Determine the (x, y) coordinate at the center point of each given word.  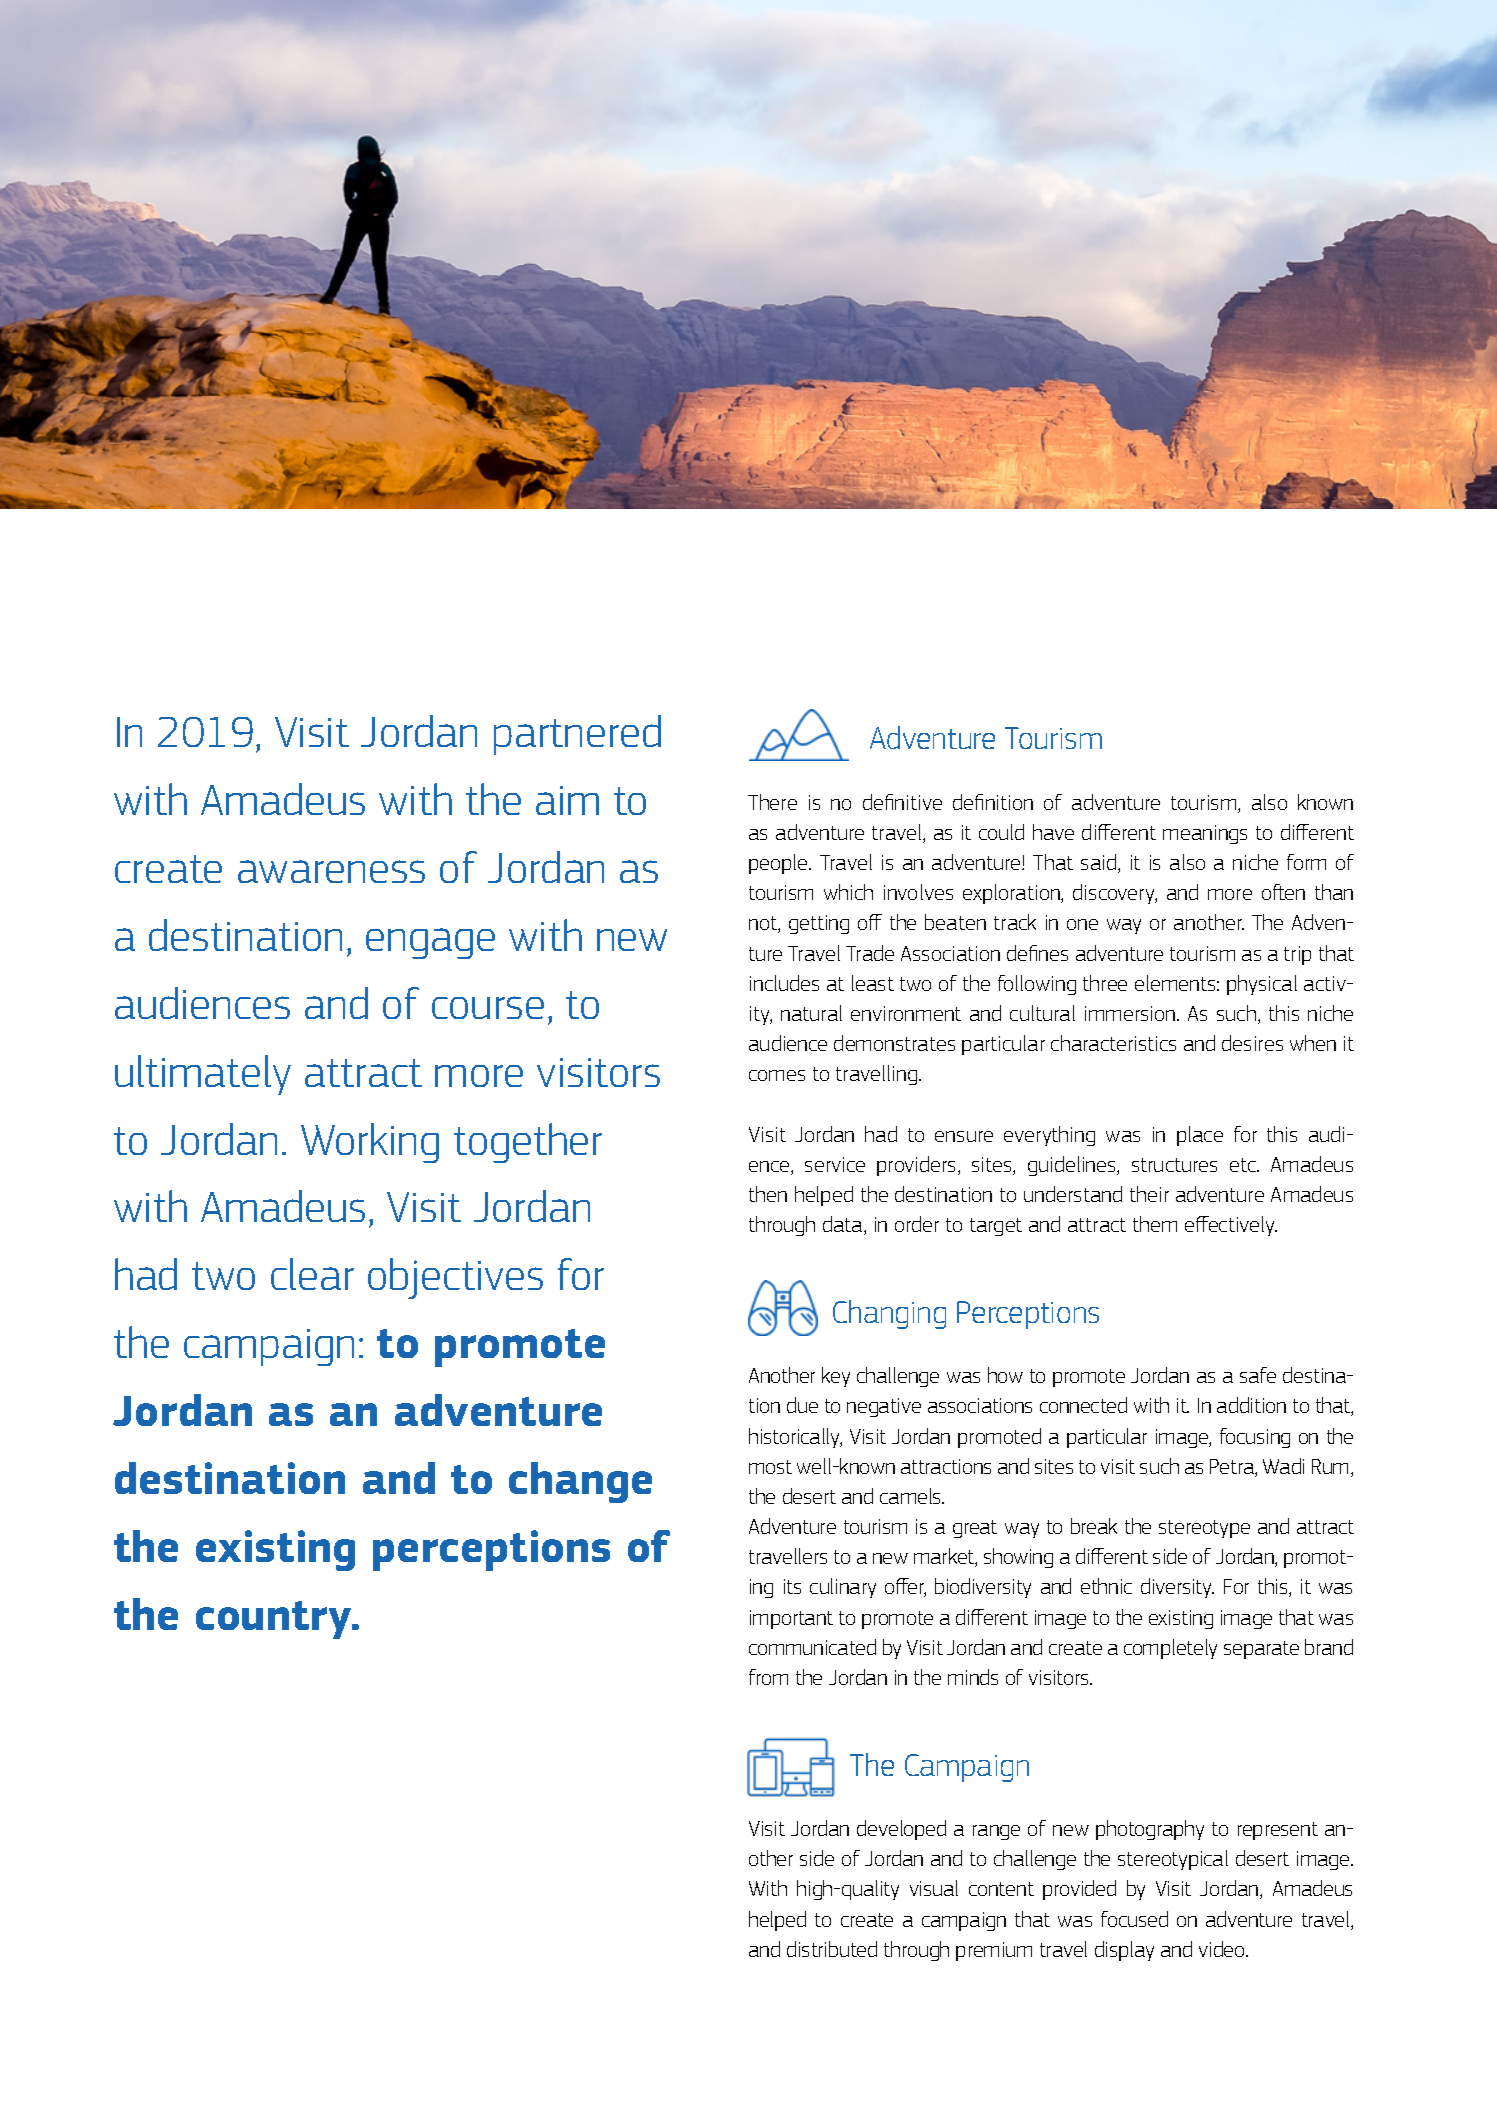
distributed (832, 1949)
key (836, 1377)
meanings (1205, 834)
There (772, 802)
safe (1258, 1375)
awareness (331, 871)
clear (312, 1274)
